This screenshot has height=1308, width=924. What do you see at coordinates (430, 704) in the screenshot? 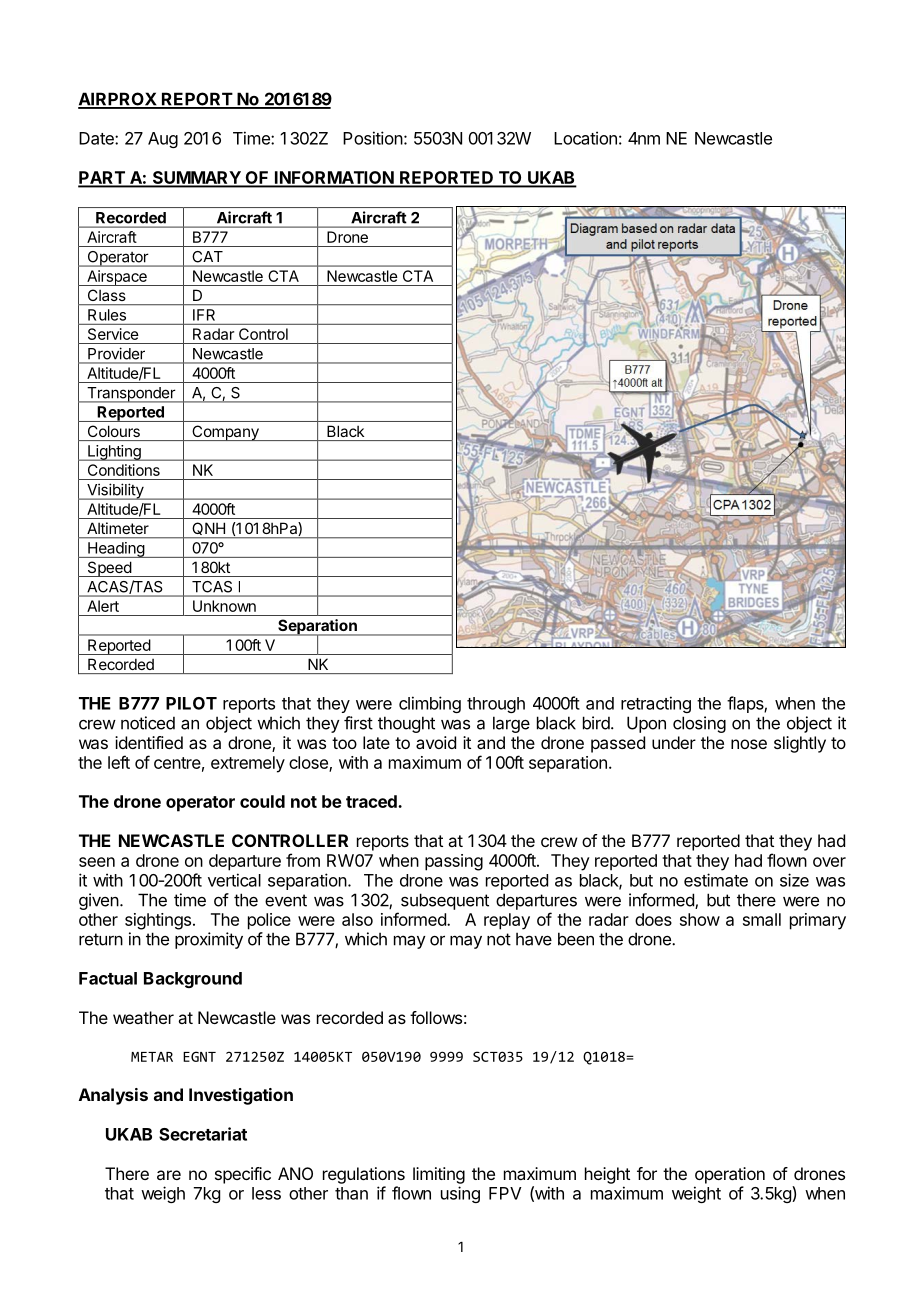
I see `climbing` at bounding box center [430, 704].
